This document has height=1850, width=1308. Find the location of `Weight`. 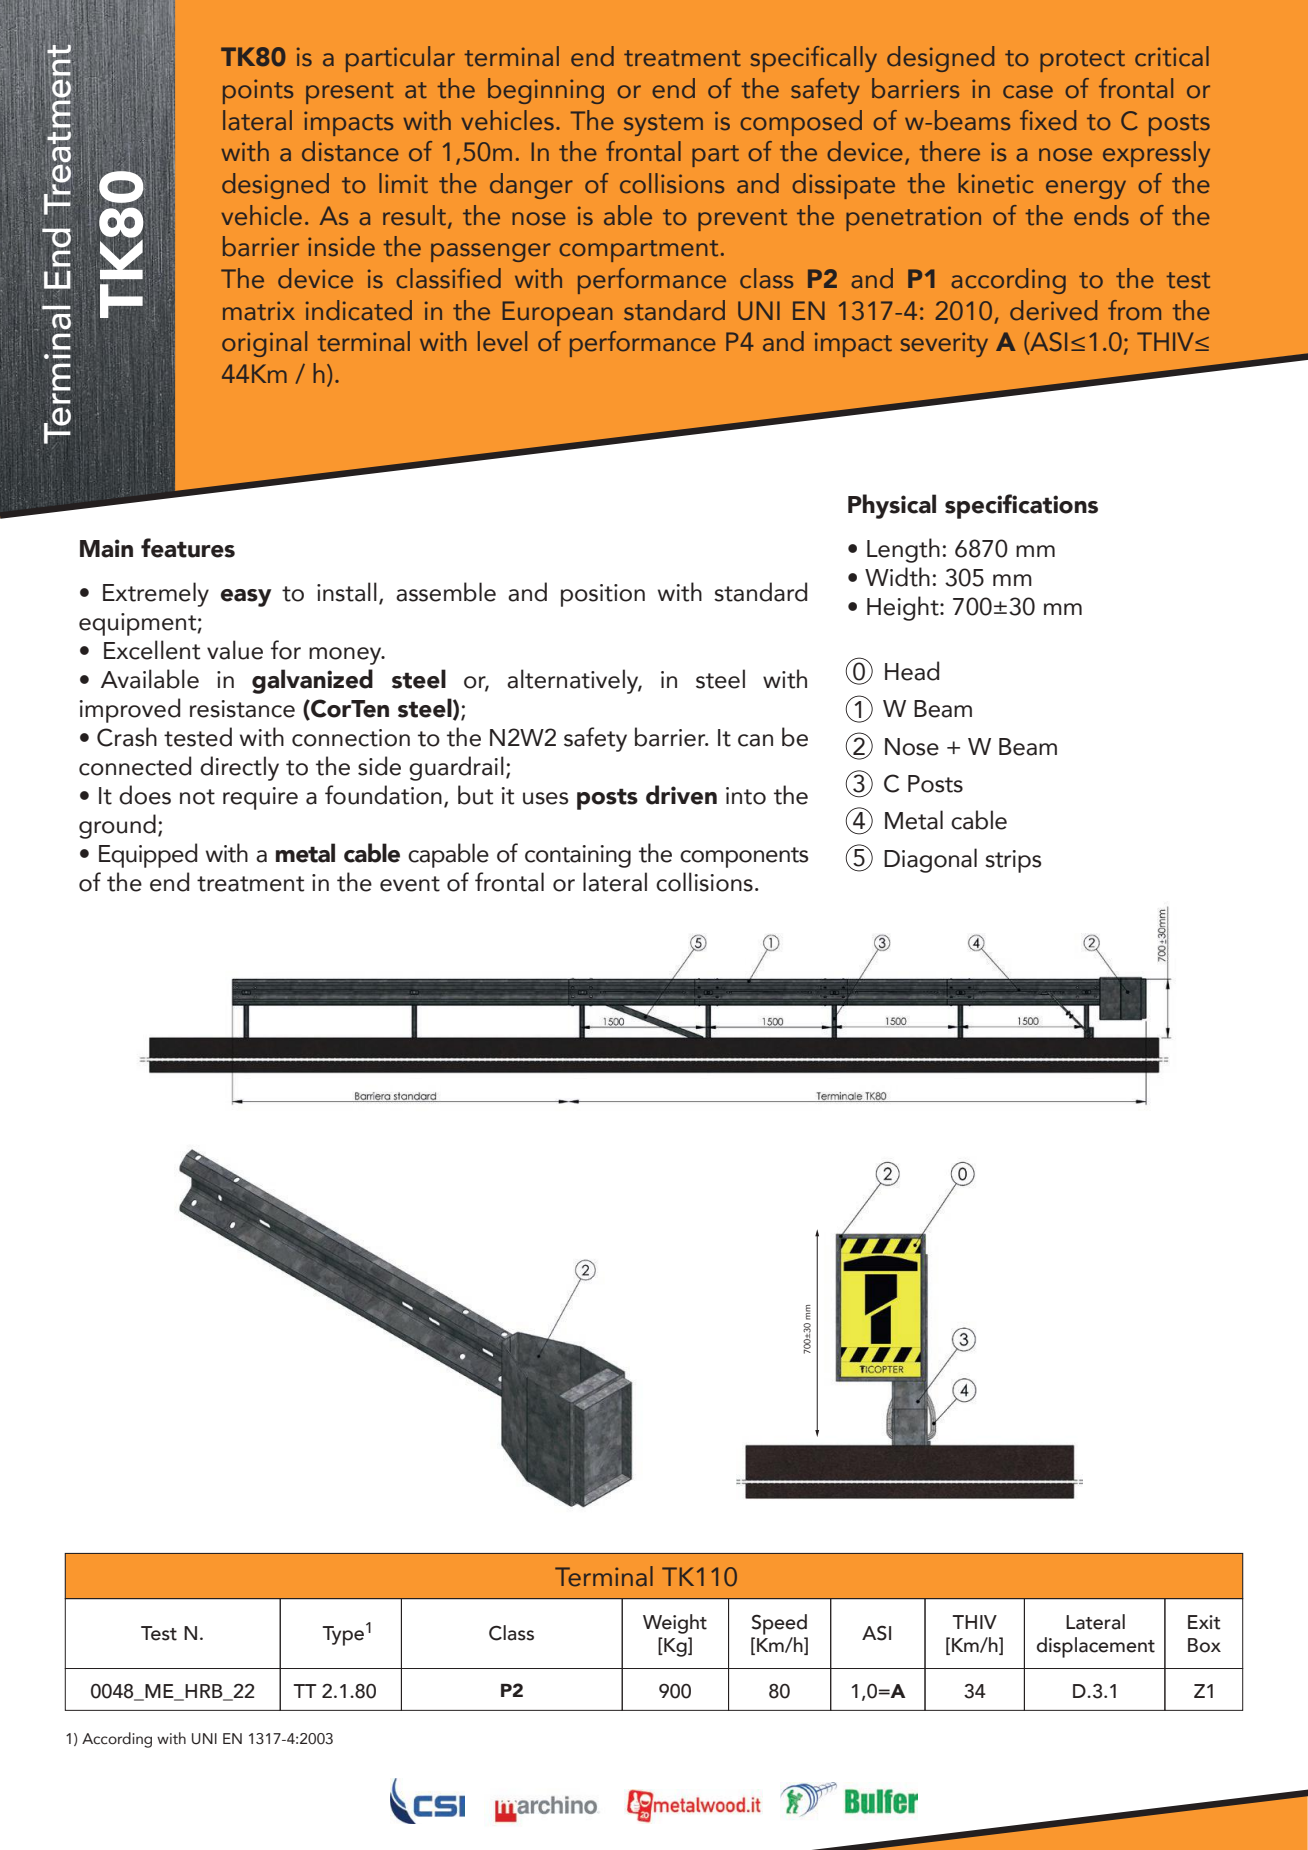

Weight is located at coordinates (675, 1624).
